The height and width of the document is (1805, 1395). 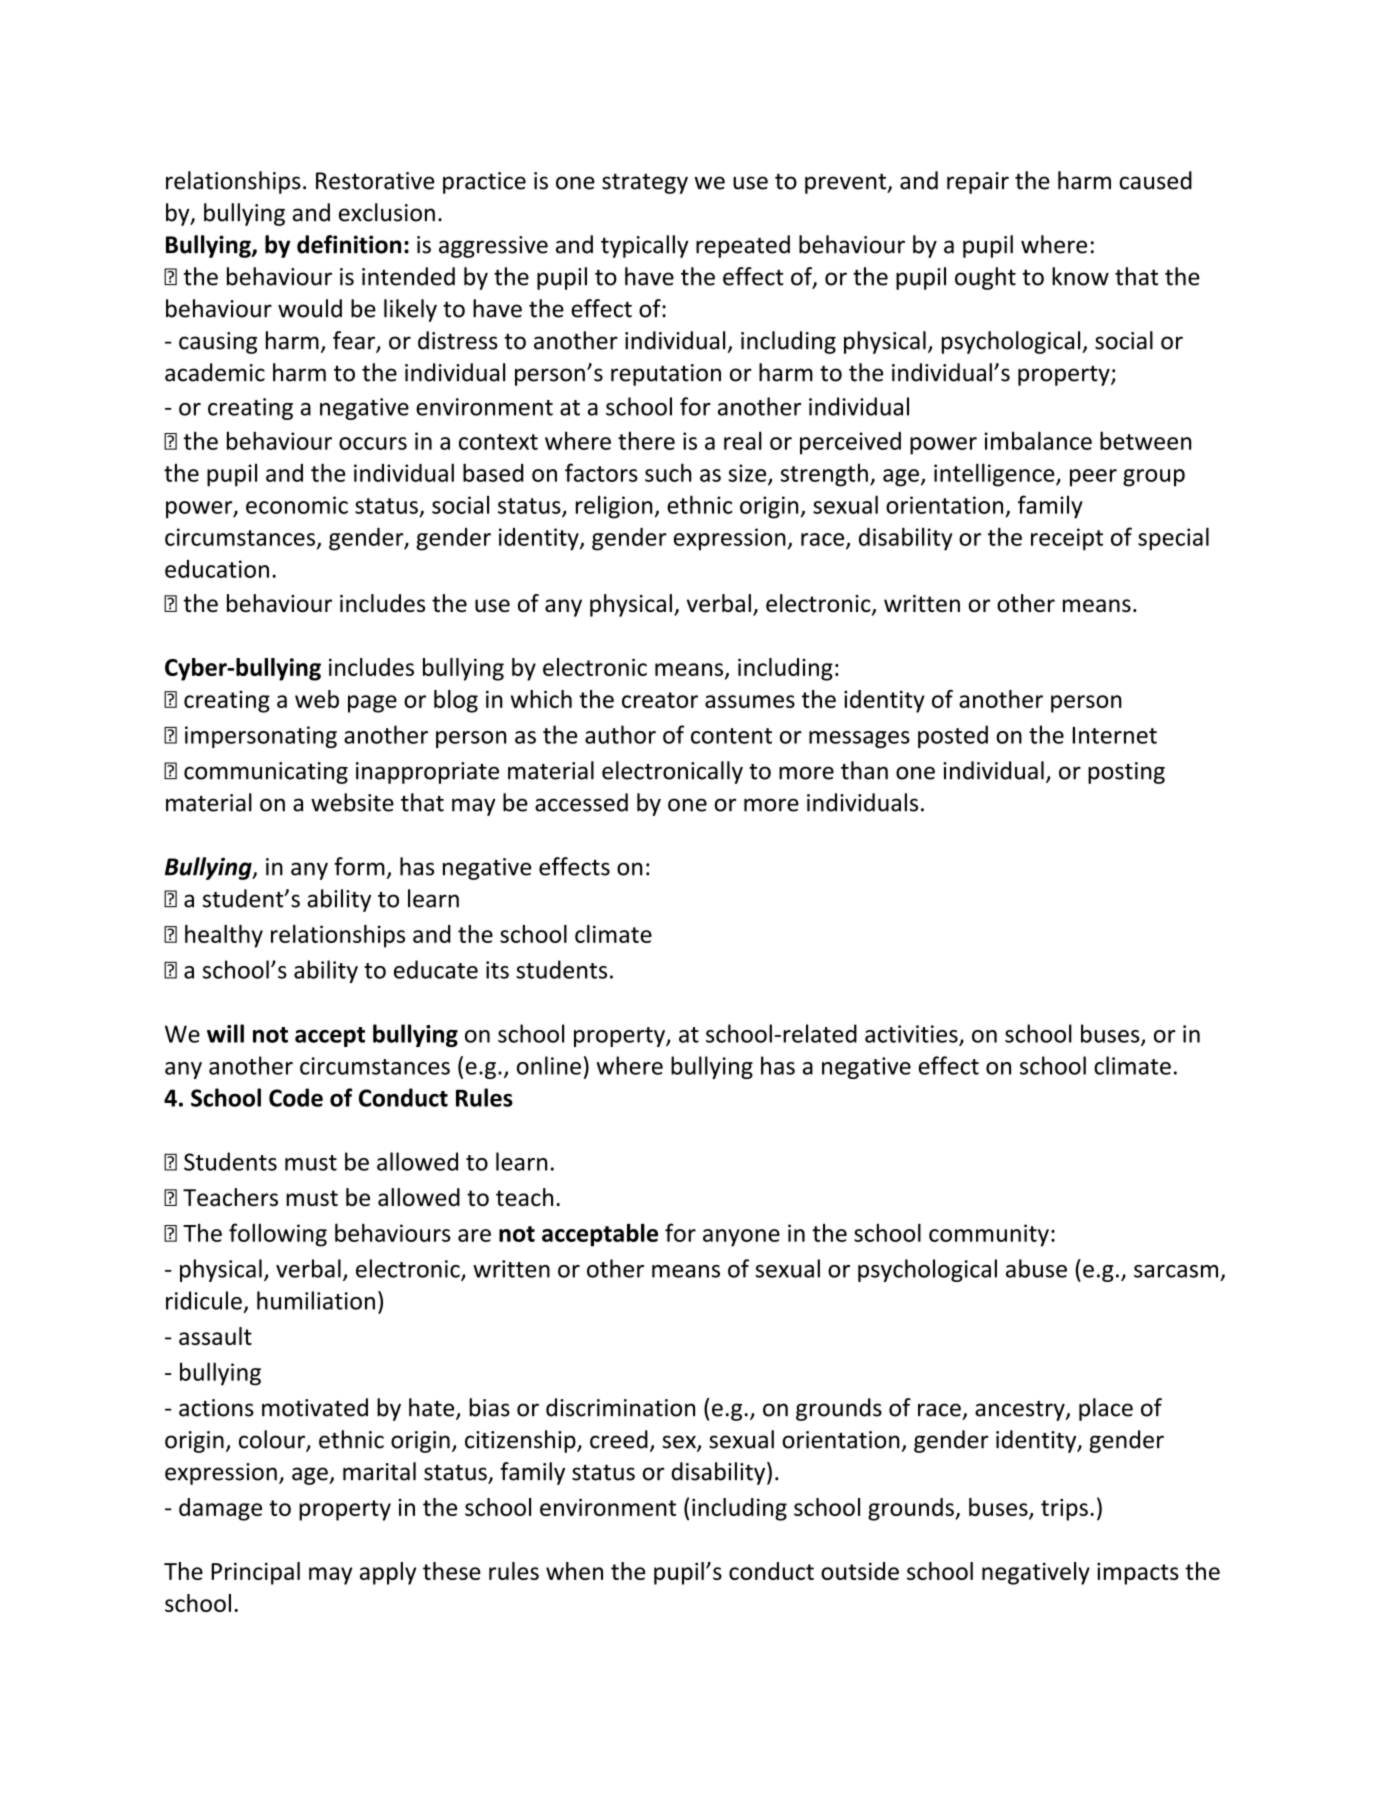 What do you see at coordinates (581, 802) in the document?
I see `accessed` at bounding box center [581, 802].
